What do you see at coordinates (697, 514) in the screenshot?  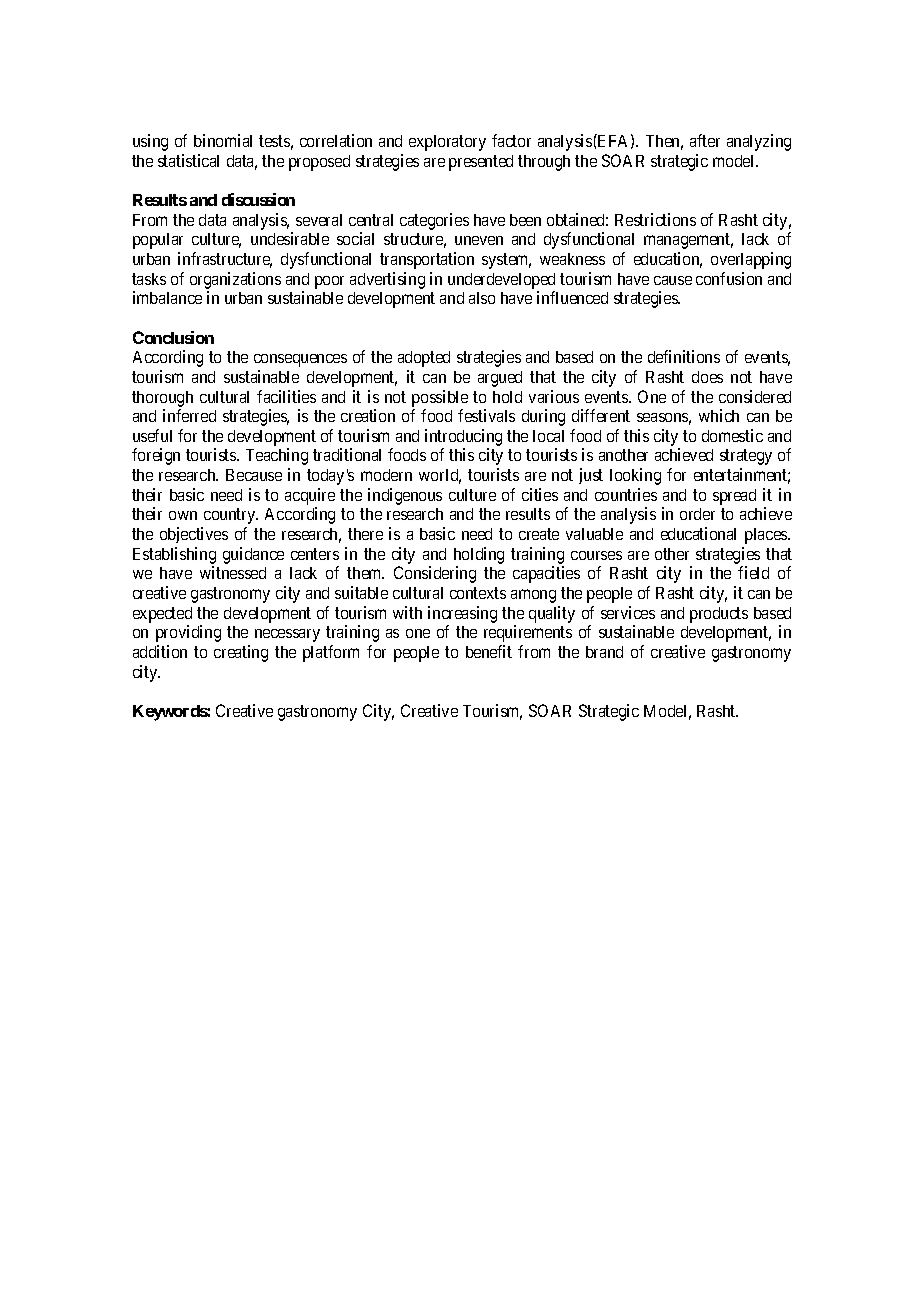 I see `order` at bounding box center [697, 514].
